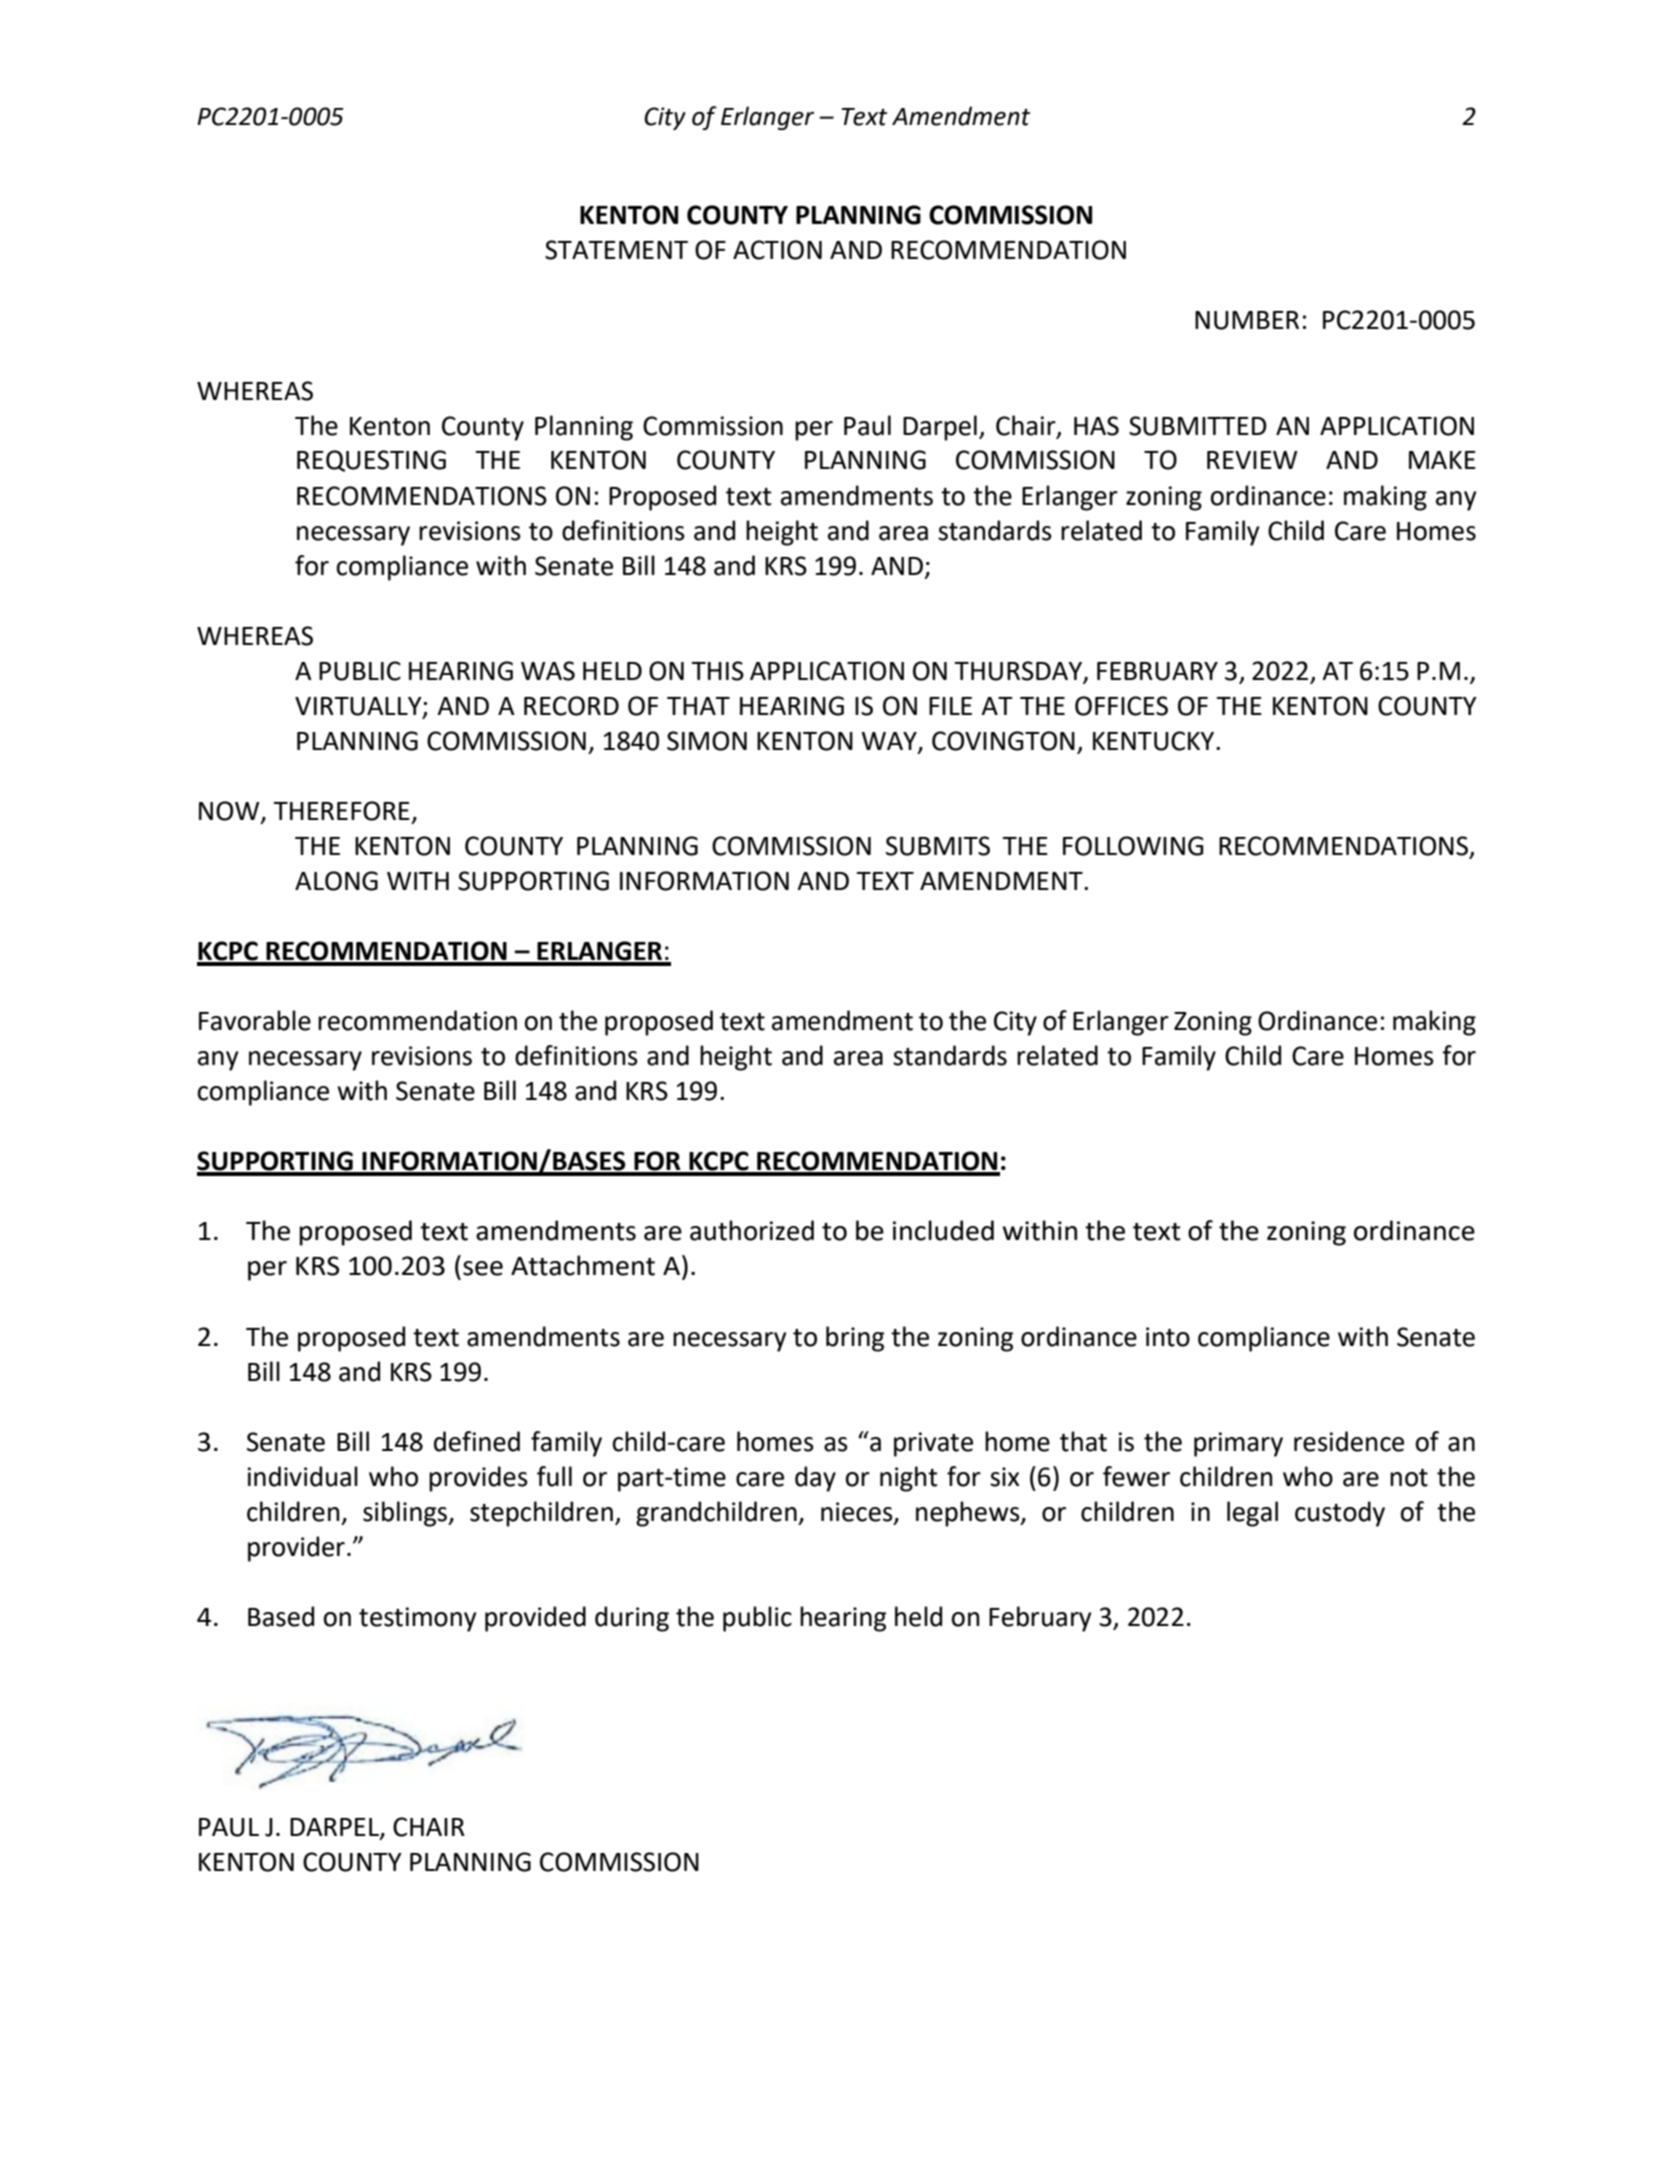  Describe the element at coordinates (1155, 741) in the screenshot. I see `KENTUCKY` at that location.
